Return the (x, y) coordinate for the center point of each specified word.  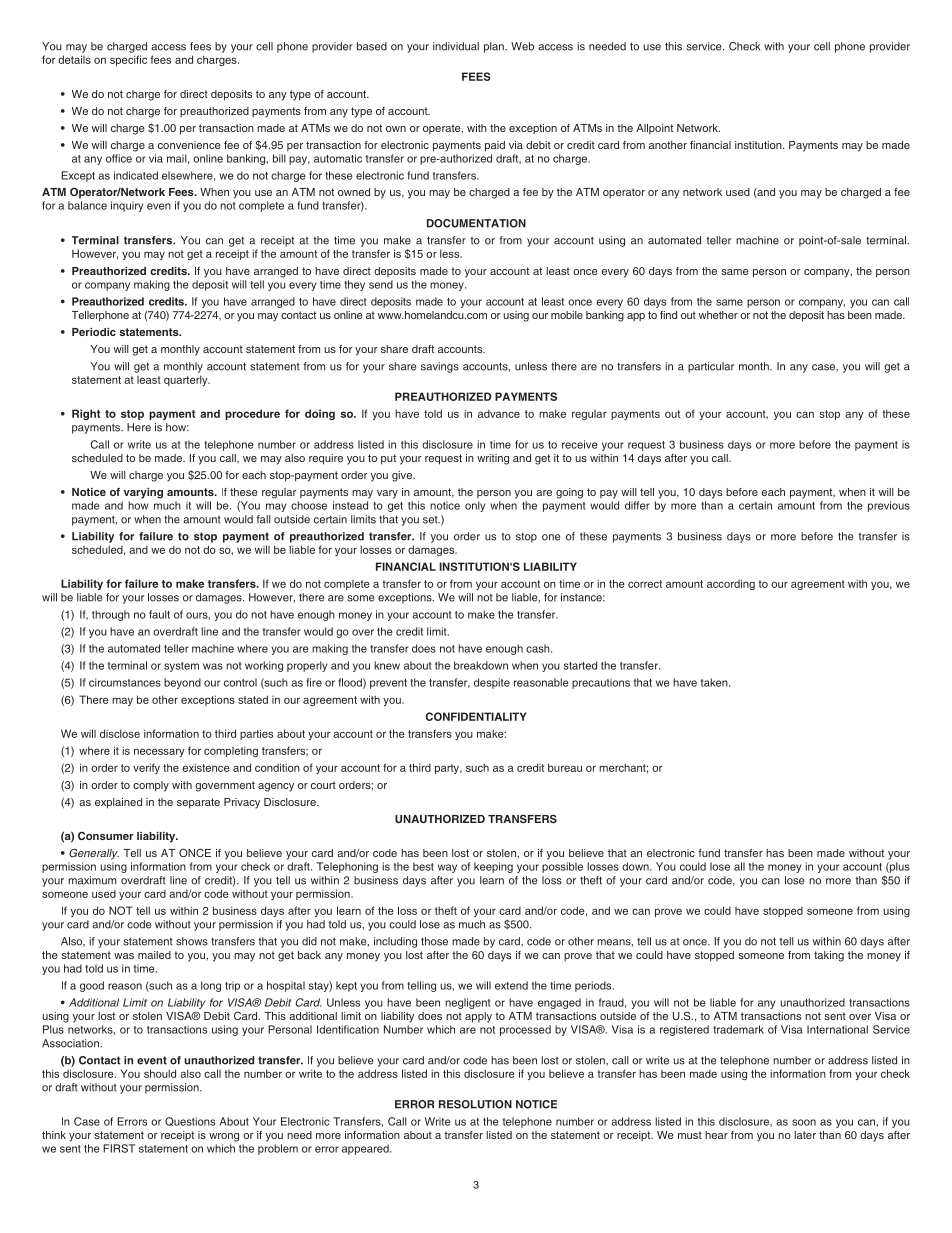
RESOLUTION (475, 1104)
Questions (190, 1121)
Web (522, 46)
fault (159, 614)
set (431, 520)
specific (128, 60)
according (731, 584)
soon (804, 1122)
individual (456, 46)
